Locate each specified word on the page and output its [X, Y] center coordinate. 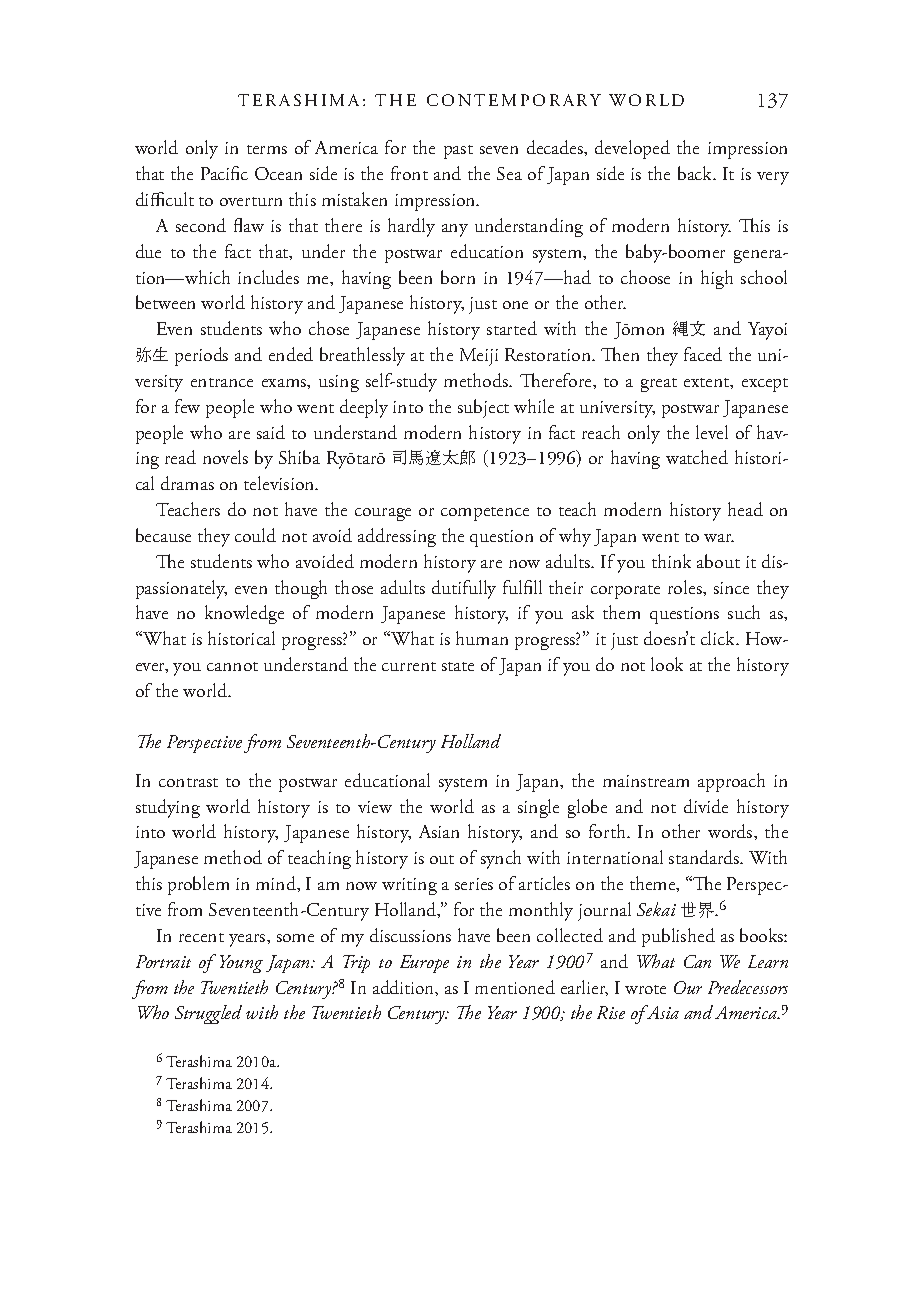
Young [241, 964]
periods [201, 356]
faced [703, 354]
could [255, 535]
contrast [188, 782]
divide [706, 806]
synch [501, 859]
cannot [232, 666]
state [458, 666]
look [667, 664]
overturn [251, 201]
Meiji [479, 357]
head [745, 509]
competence [485, 514]
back [696, 173]
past [458, 152]
